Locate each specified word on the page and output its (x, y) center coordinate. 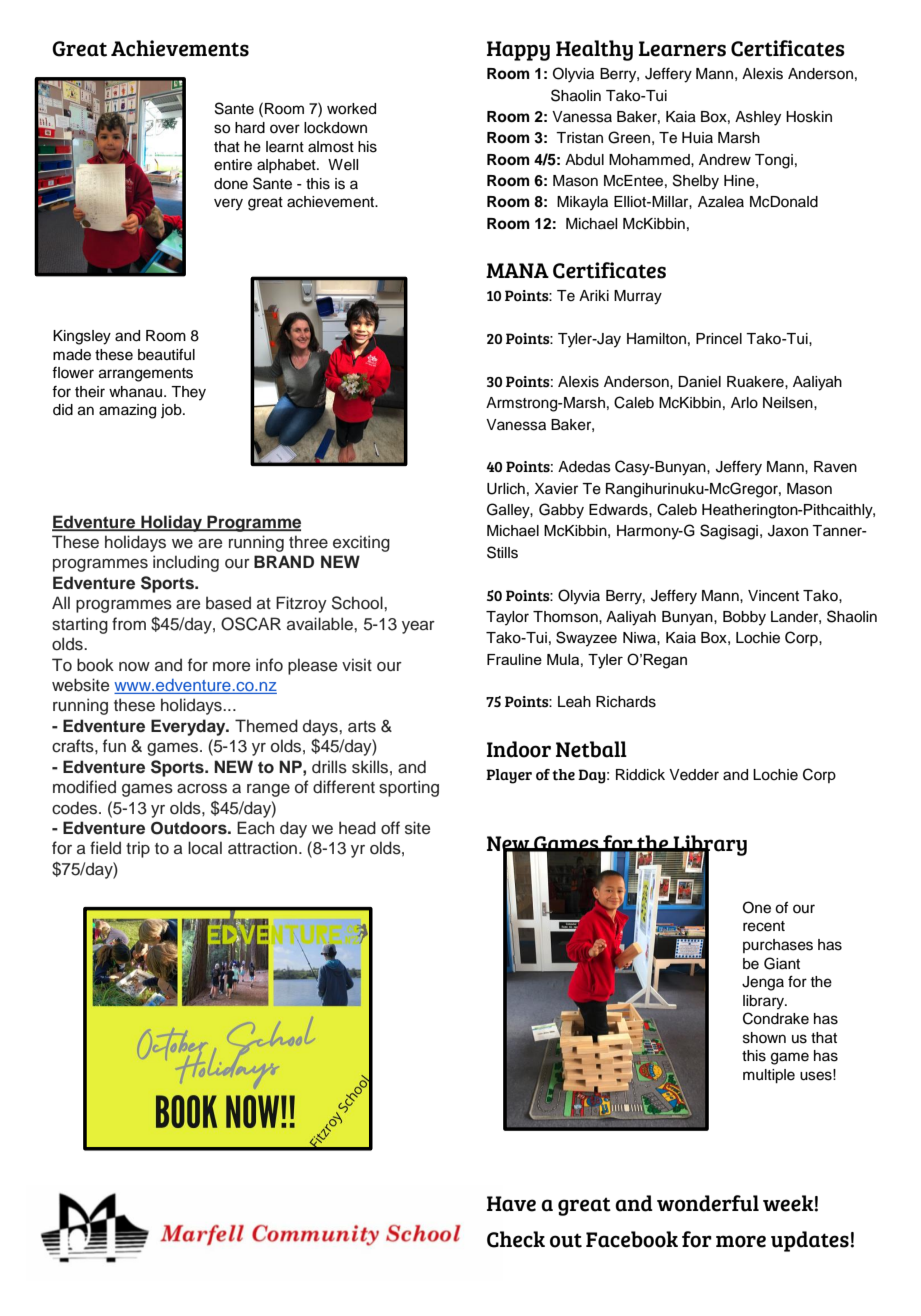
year (418, 627)
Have (511, 1204)
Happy (518, 51)
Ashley (758, 118)
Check (516, 1239)
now (134, 667)
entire (233, 165)
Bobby (744, 618)
